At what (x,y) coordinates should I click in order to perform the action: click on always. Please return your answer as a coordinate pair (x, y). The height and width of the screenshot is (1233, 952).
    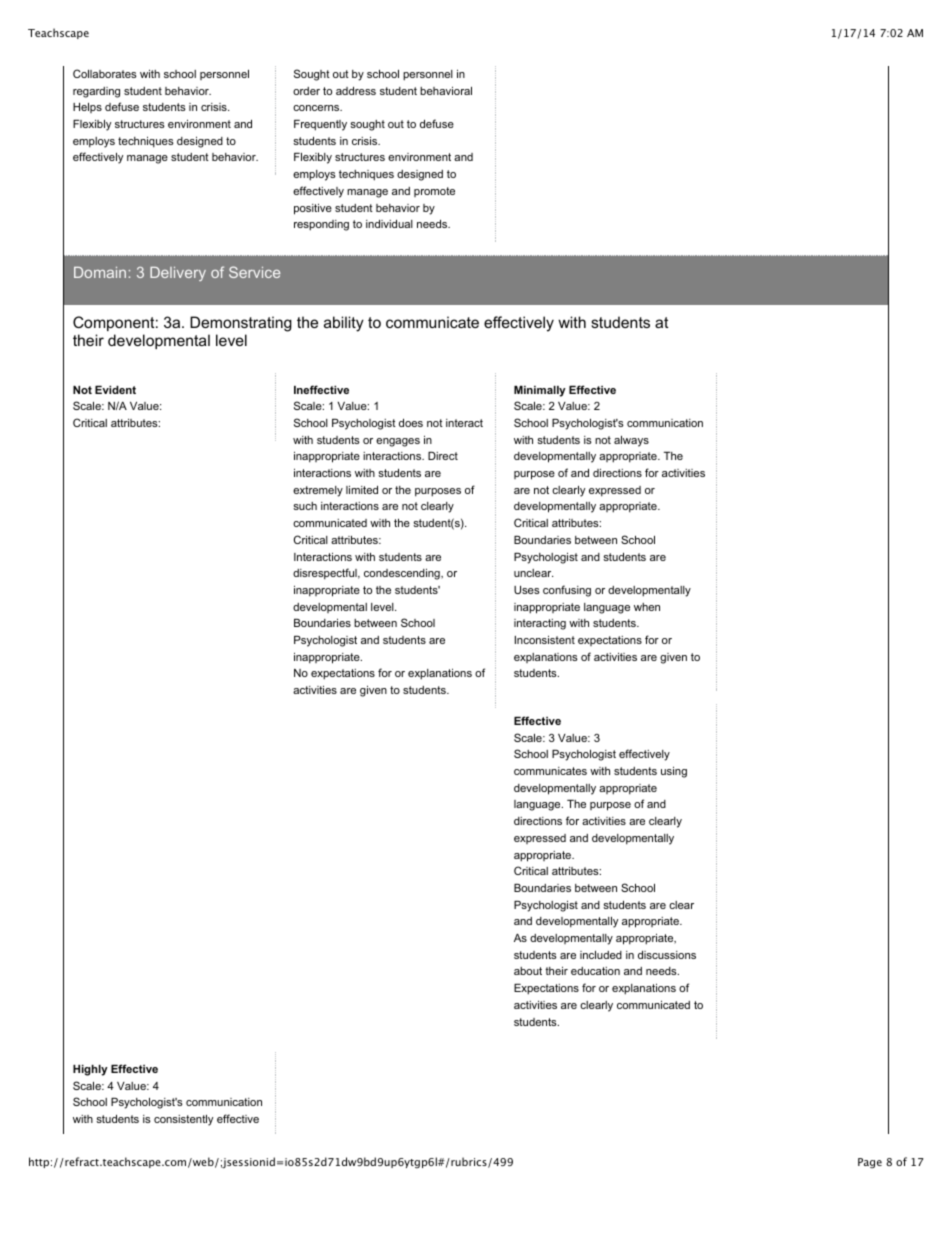
    Looking at the image, I should click on (631, 441).
